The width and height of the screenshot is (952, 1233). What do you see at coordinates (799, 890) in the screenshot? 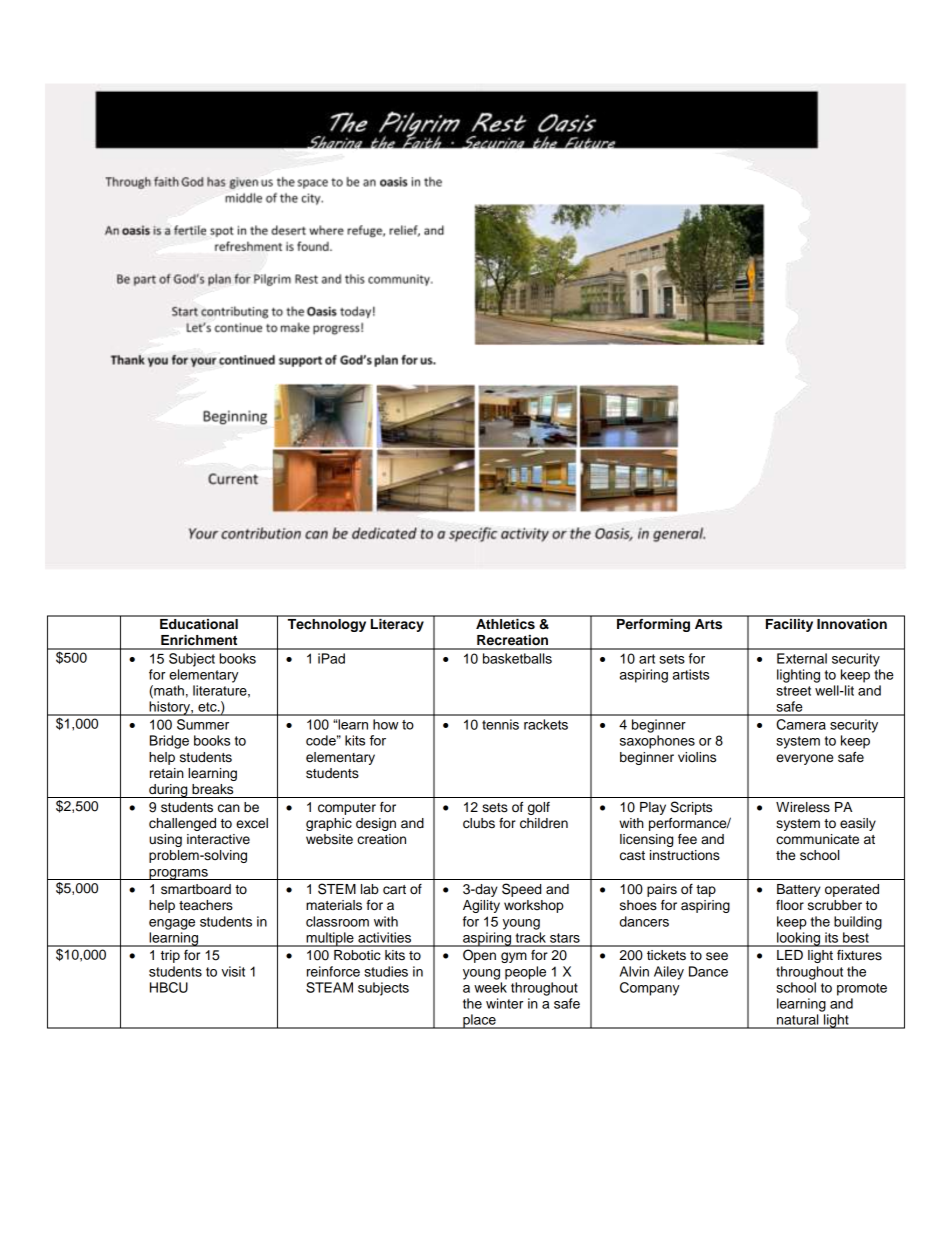
I see `Battery` at bounding box center [799, 890].
